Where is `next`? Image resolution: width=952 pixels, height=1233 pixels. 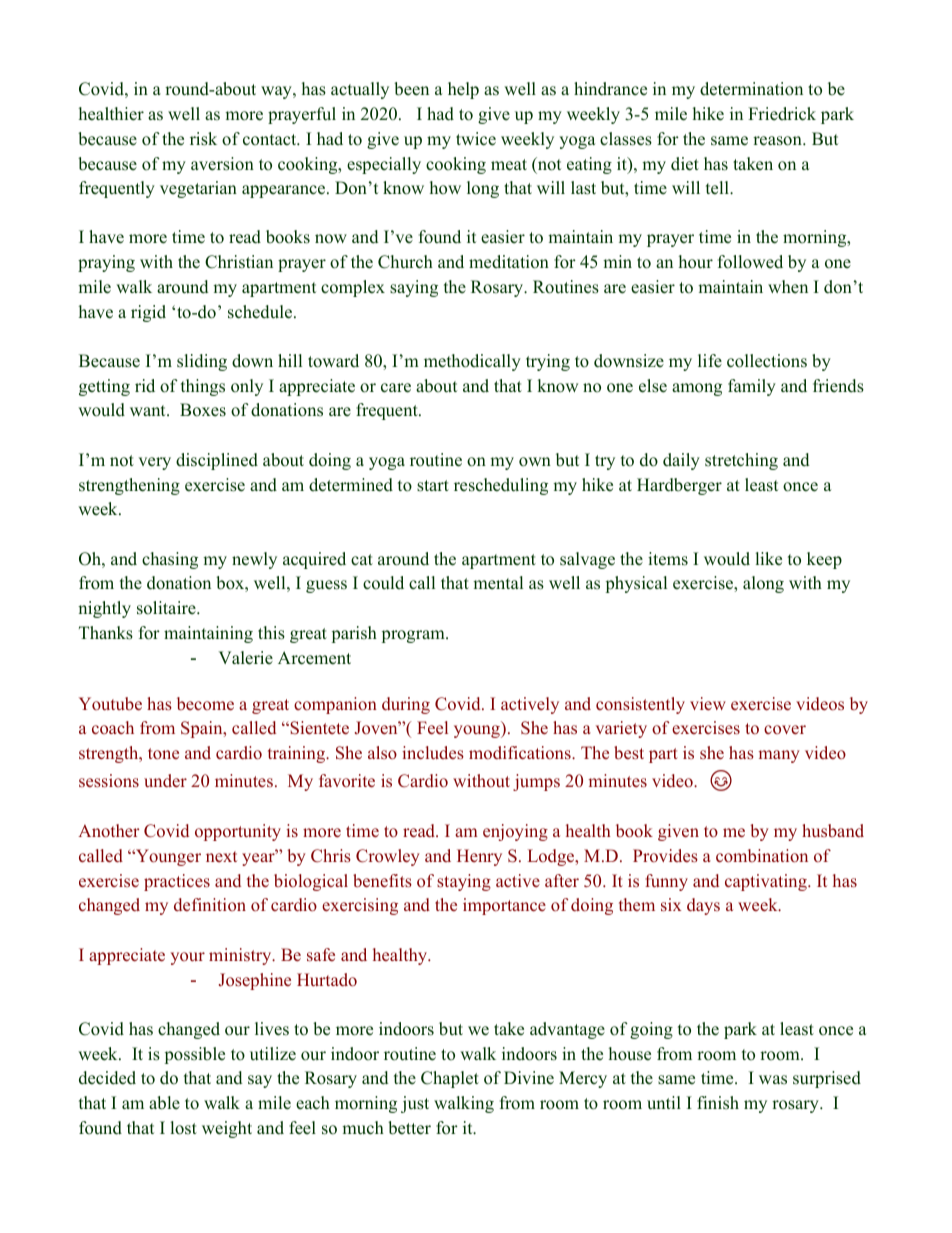 next is located at coordinates (221, 856).
